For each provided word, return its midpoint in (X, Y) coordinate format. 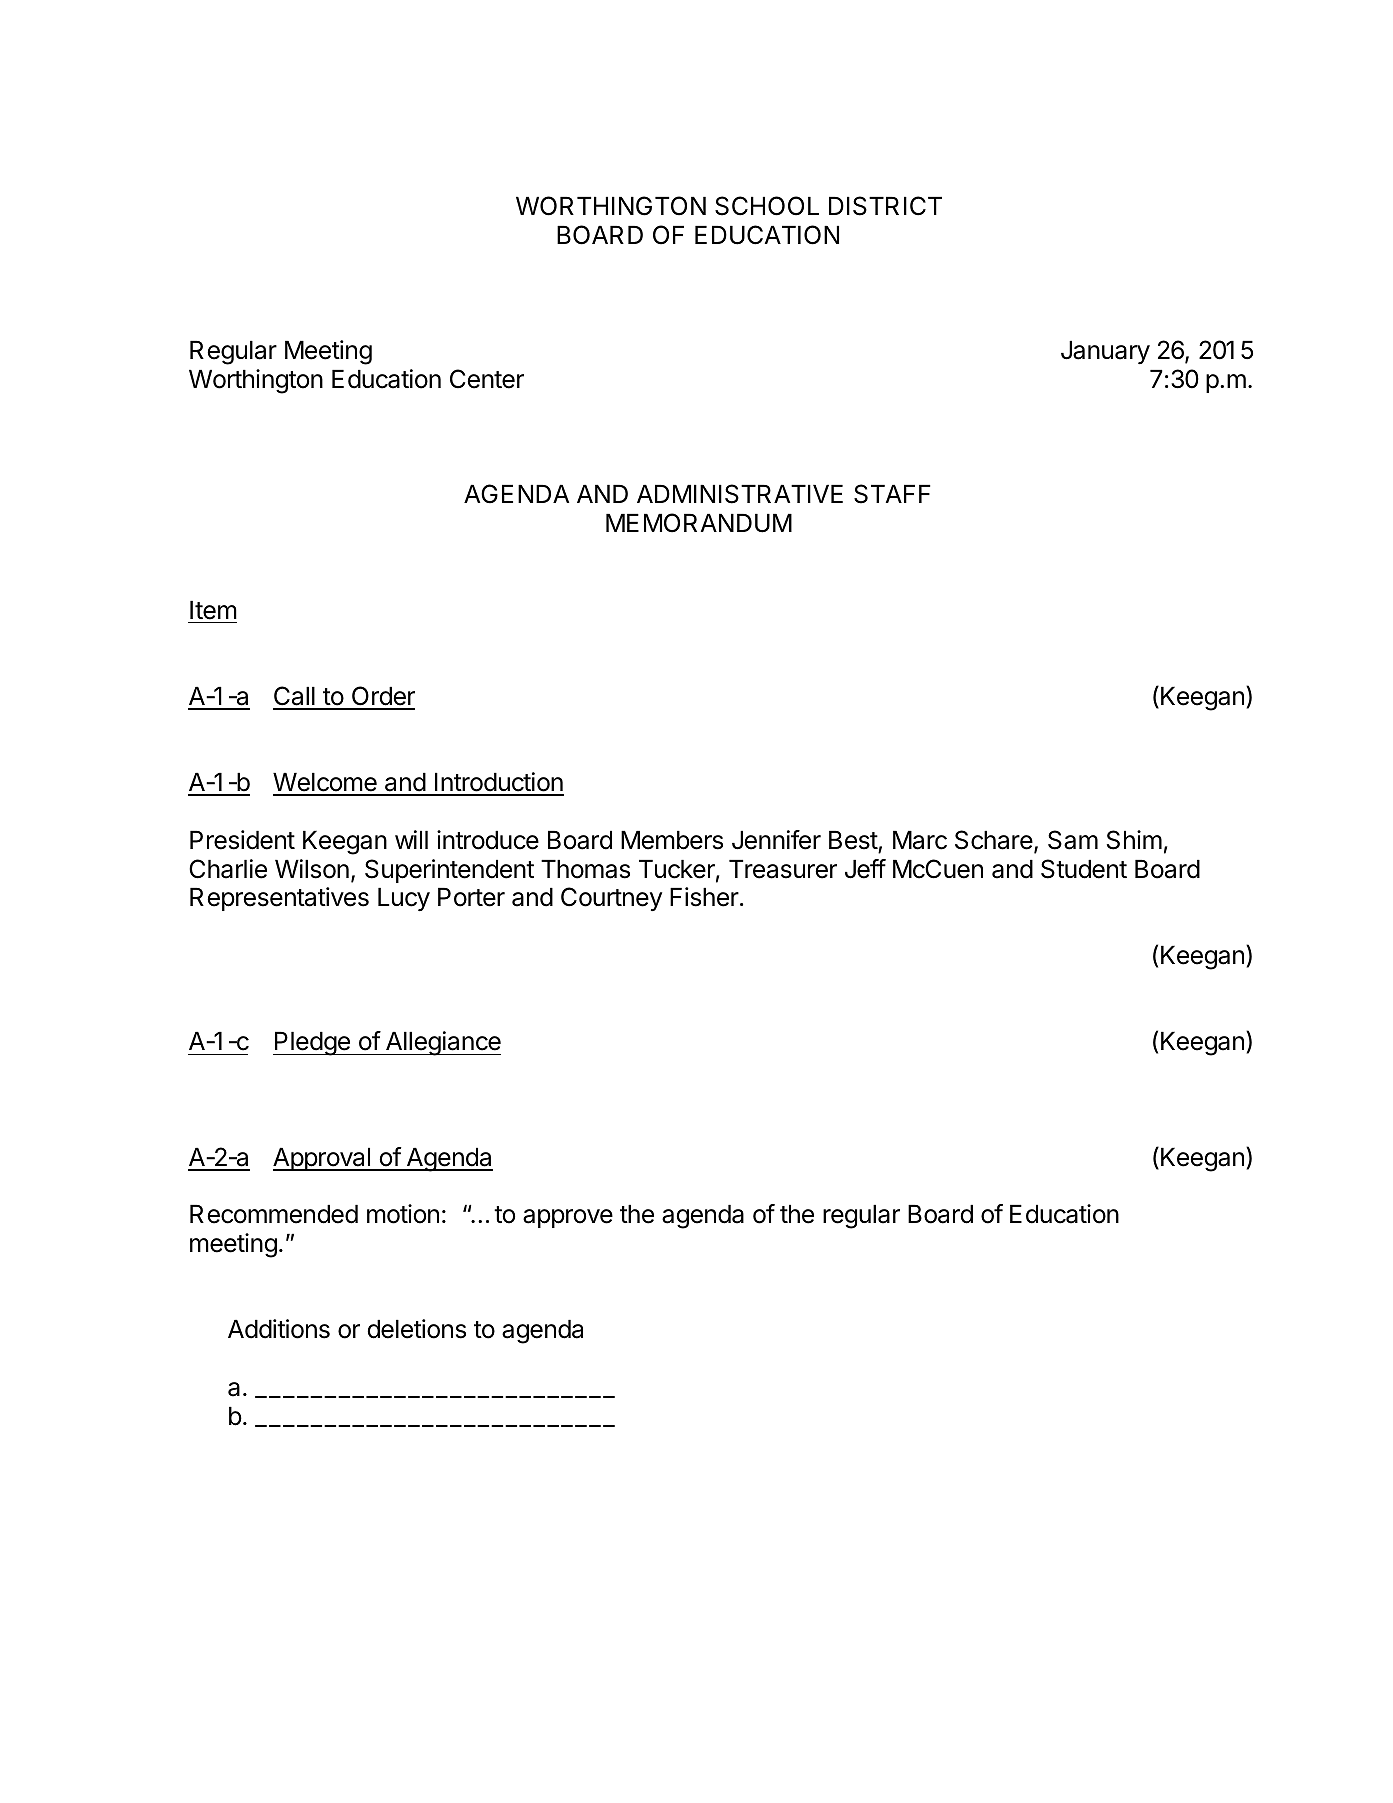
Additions (279, 1329)
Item (213, 610)
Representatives (279, 899)
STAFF (892, 494)
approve (568, 1218)
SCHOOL (767, 206)
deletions (417, 1329)
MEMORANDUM (699, 523)
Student (1084, 869)
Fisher (704, 897)
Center (487, 379)
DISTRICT (885, 206)
